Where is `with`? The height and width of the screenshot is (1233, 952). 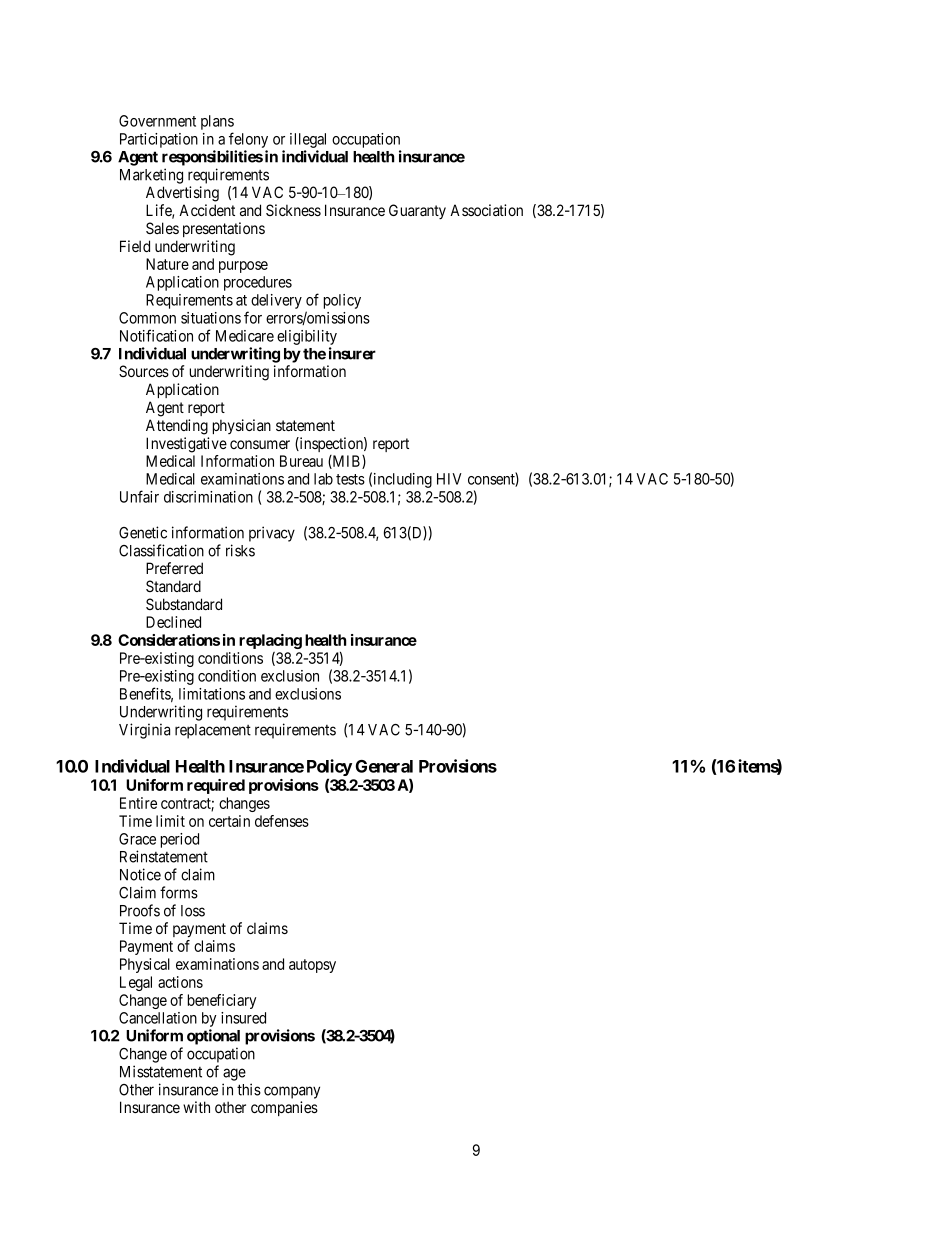
with is located at coordinates (196, 1107).
